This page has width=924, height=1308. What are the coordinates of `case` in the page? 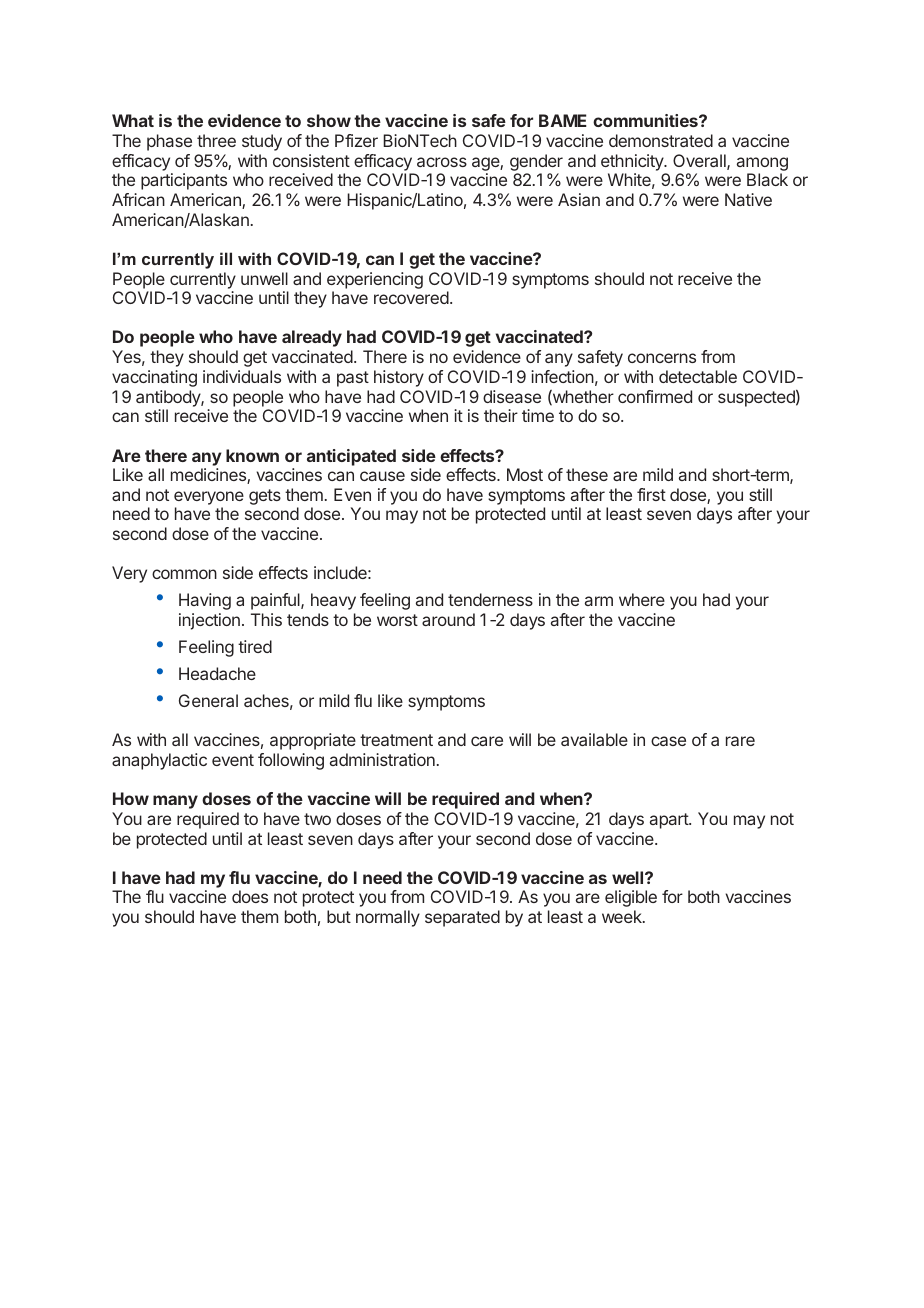 It's located at (668, 741).
